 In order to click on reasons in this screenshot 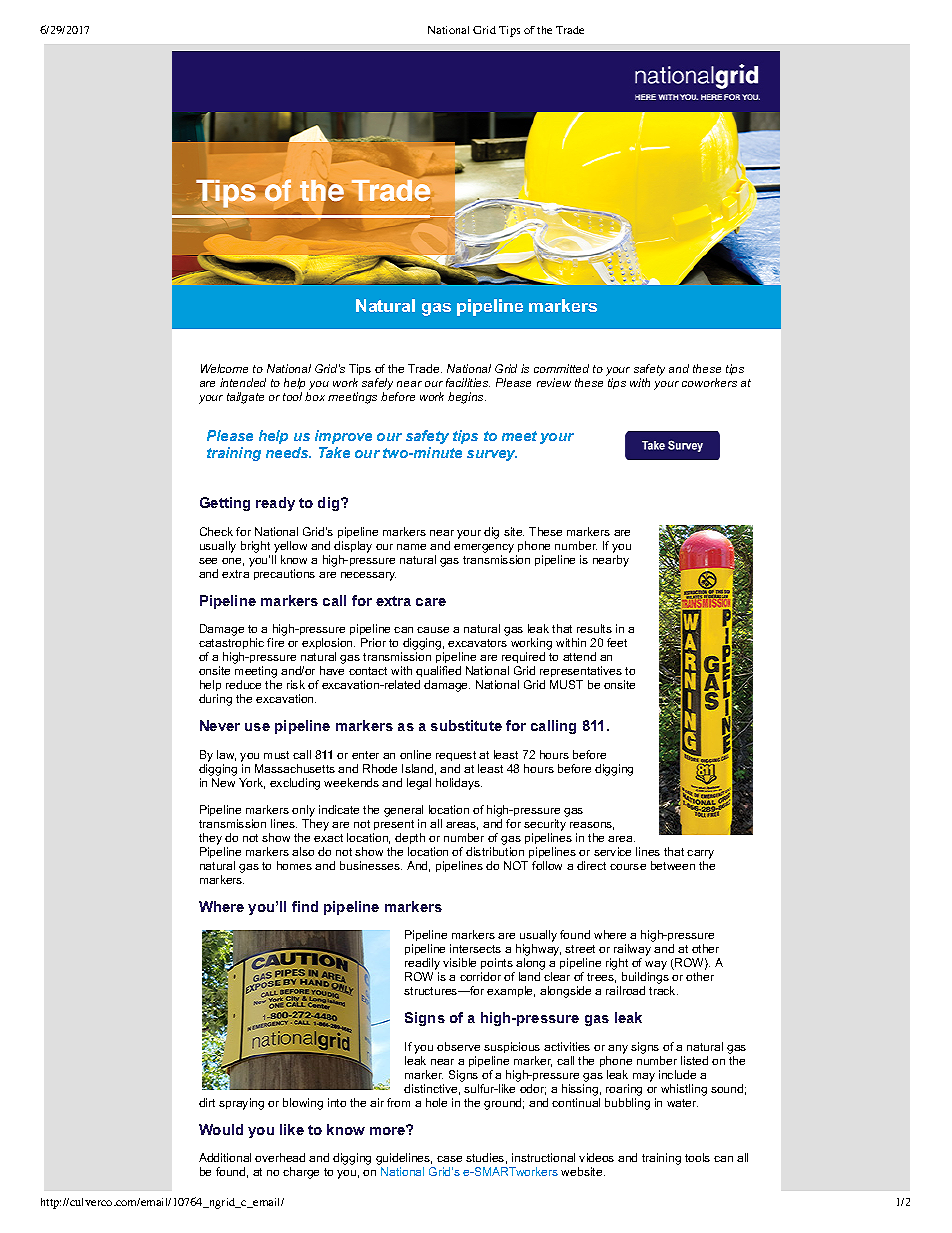, I will do `click(592, 826)`.
